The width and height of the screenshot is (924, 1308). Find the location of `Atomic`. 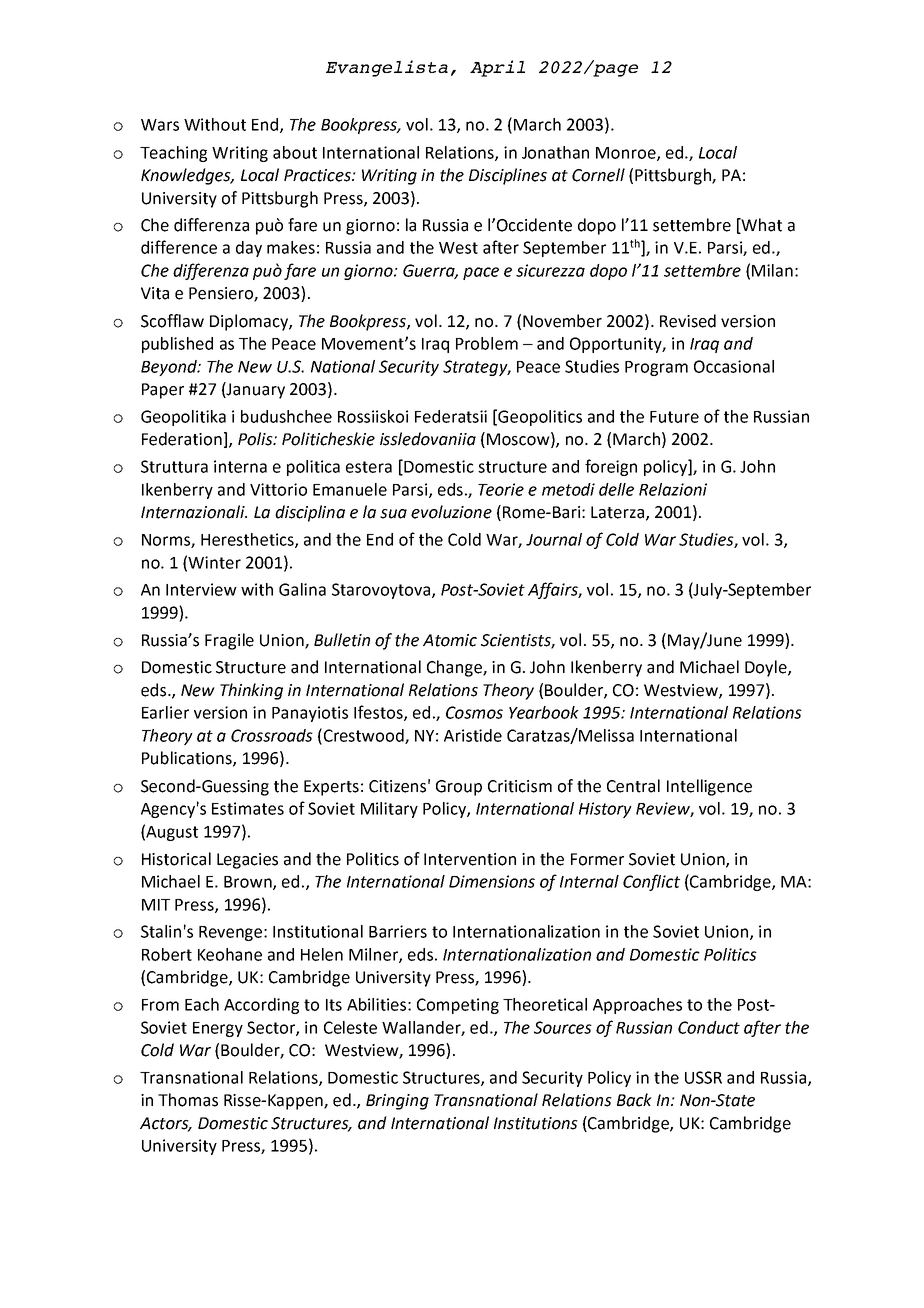

Atomic is located at coordinates (450, 640).
